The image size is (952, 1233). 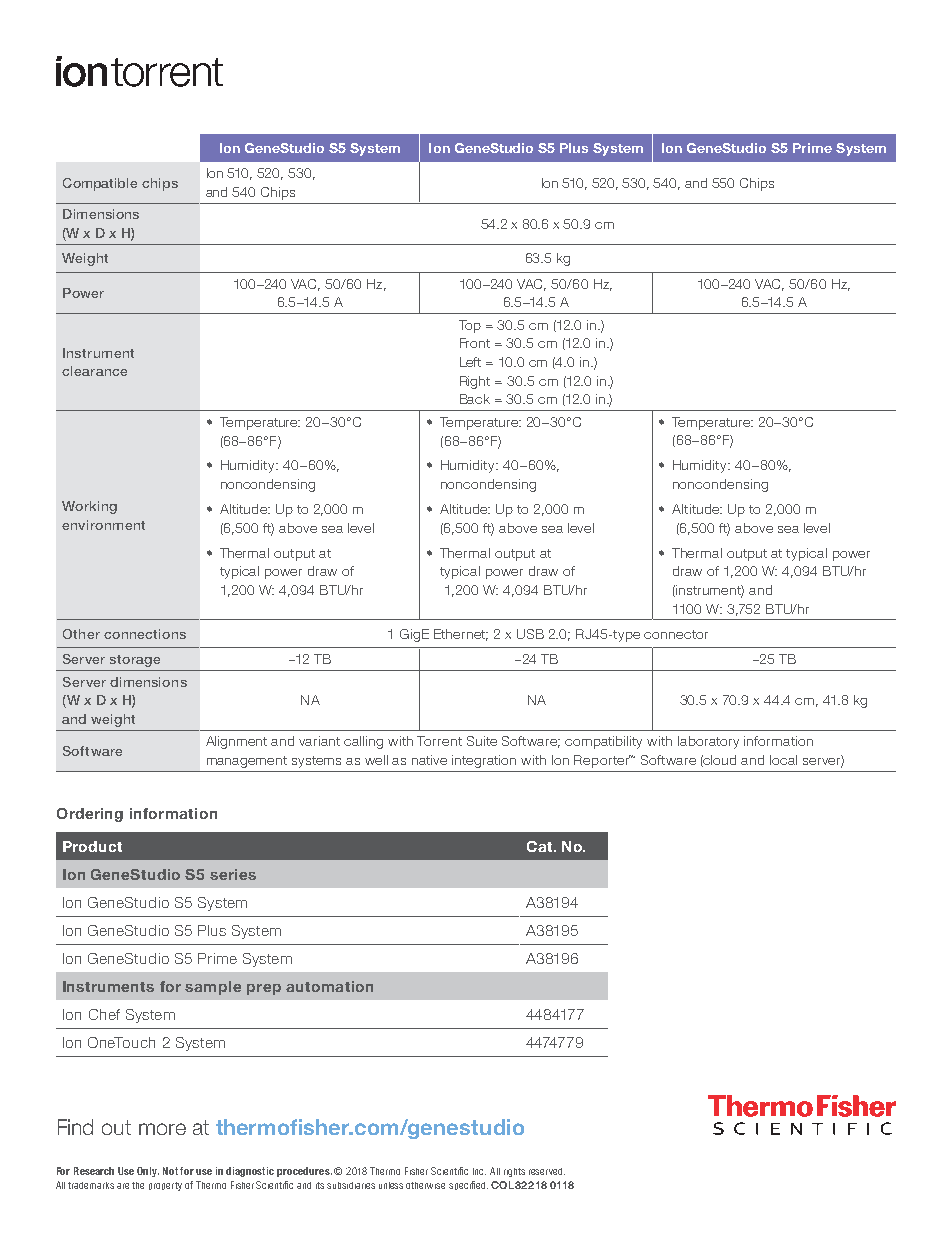 What do you see at coordinates (539, 846) in the screenshot?
I see `Cat` at bounding box center [539, 846].
